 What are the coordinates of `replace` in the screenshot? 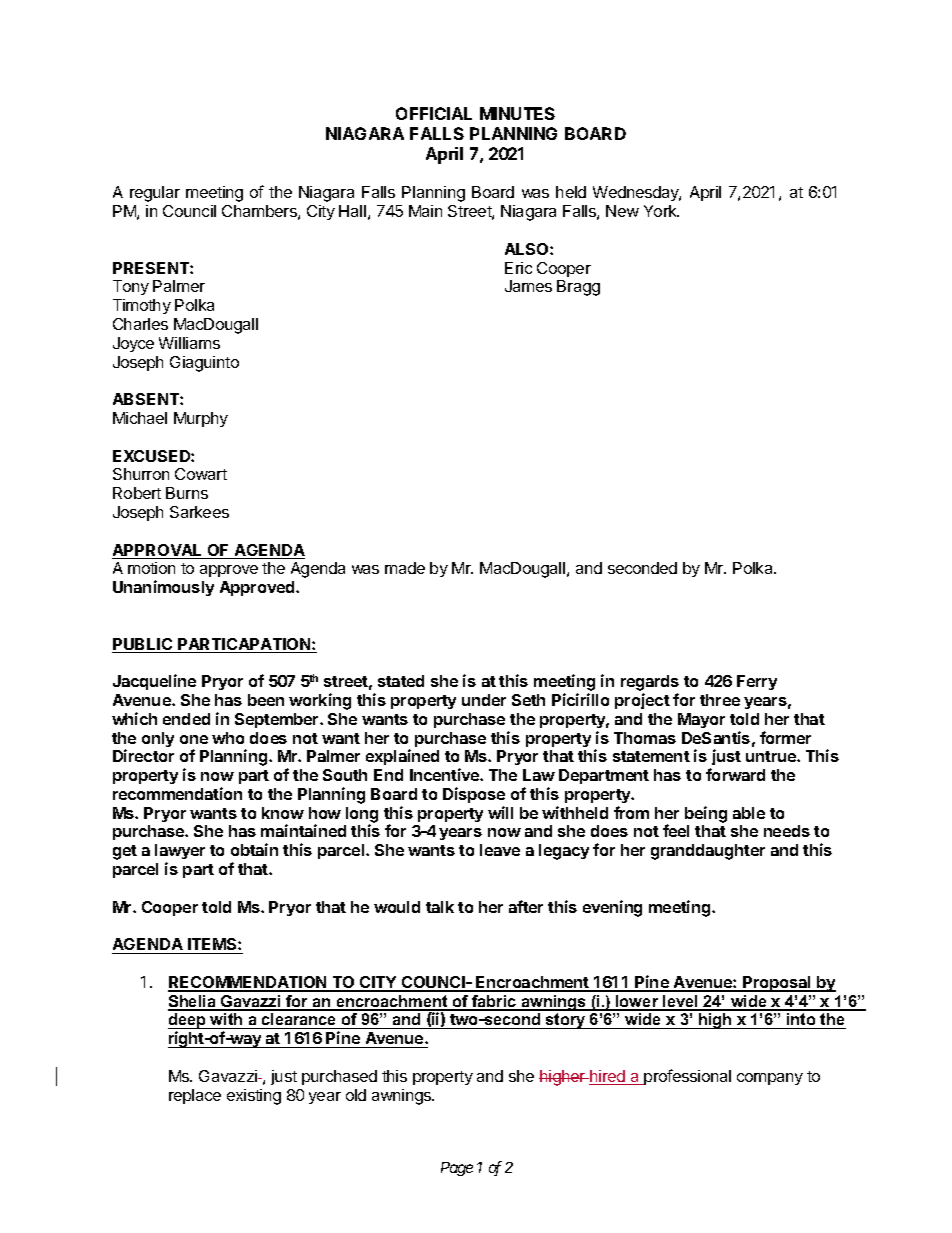 It's located at (195, 1096).
